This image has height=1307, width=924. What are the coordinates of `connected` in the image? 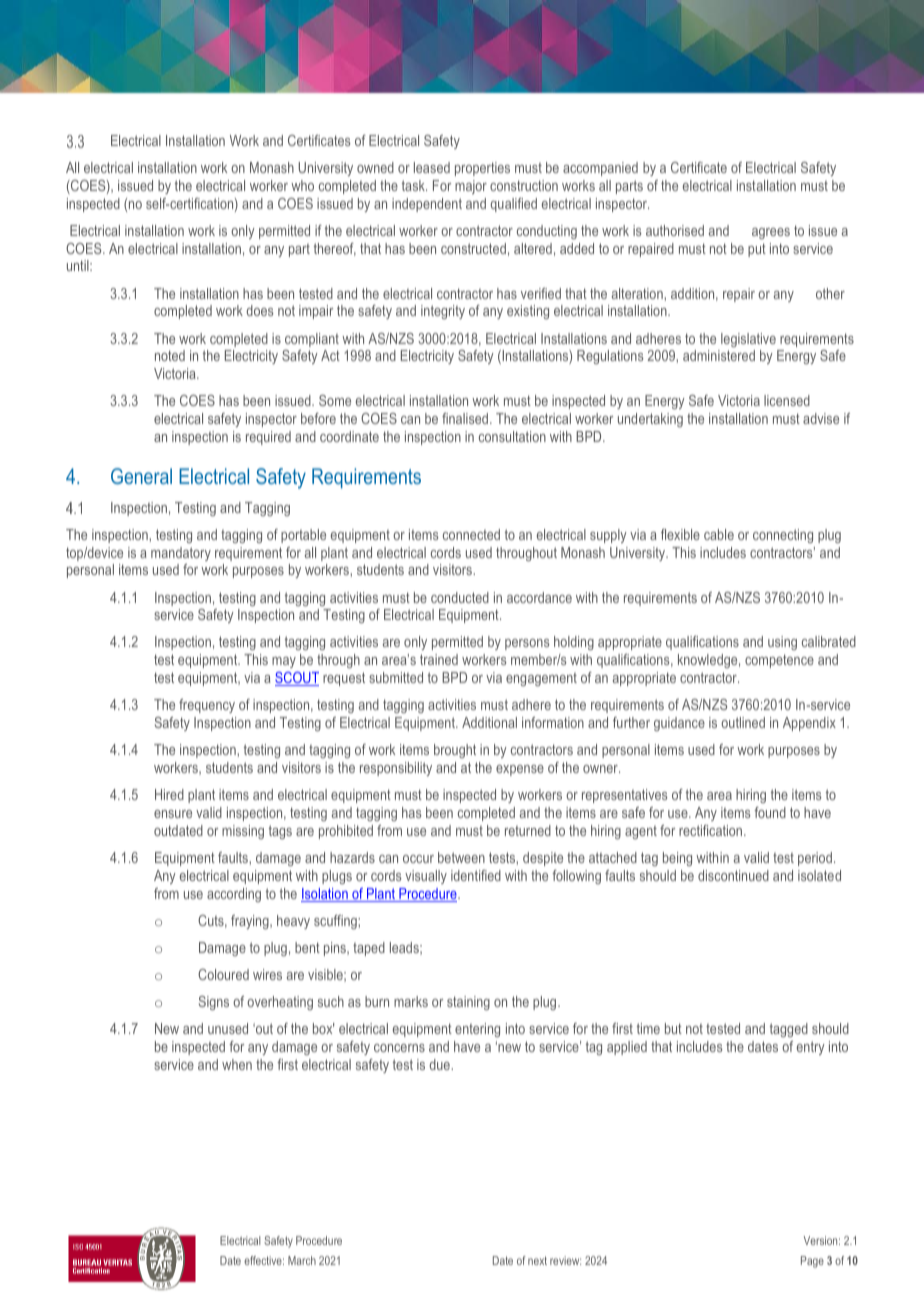 It's located at (471, 534).
